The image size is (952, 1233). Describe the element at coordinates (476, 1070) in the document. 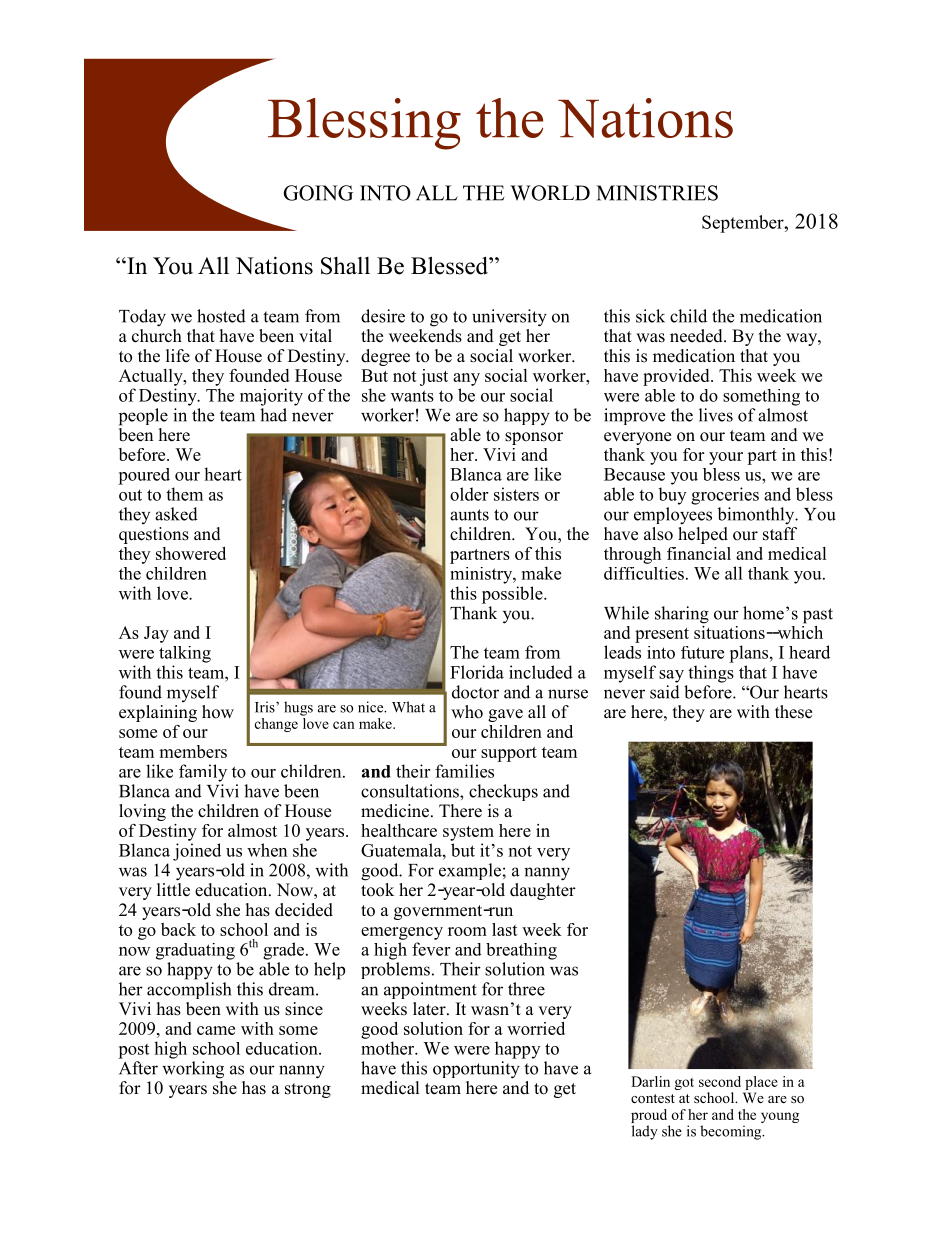

I see `opportunity` at that location.
